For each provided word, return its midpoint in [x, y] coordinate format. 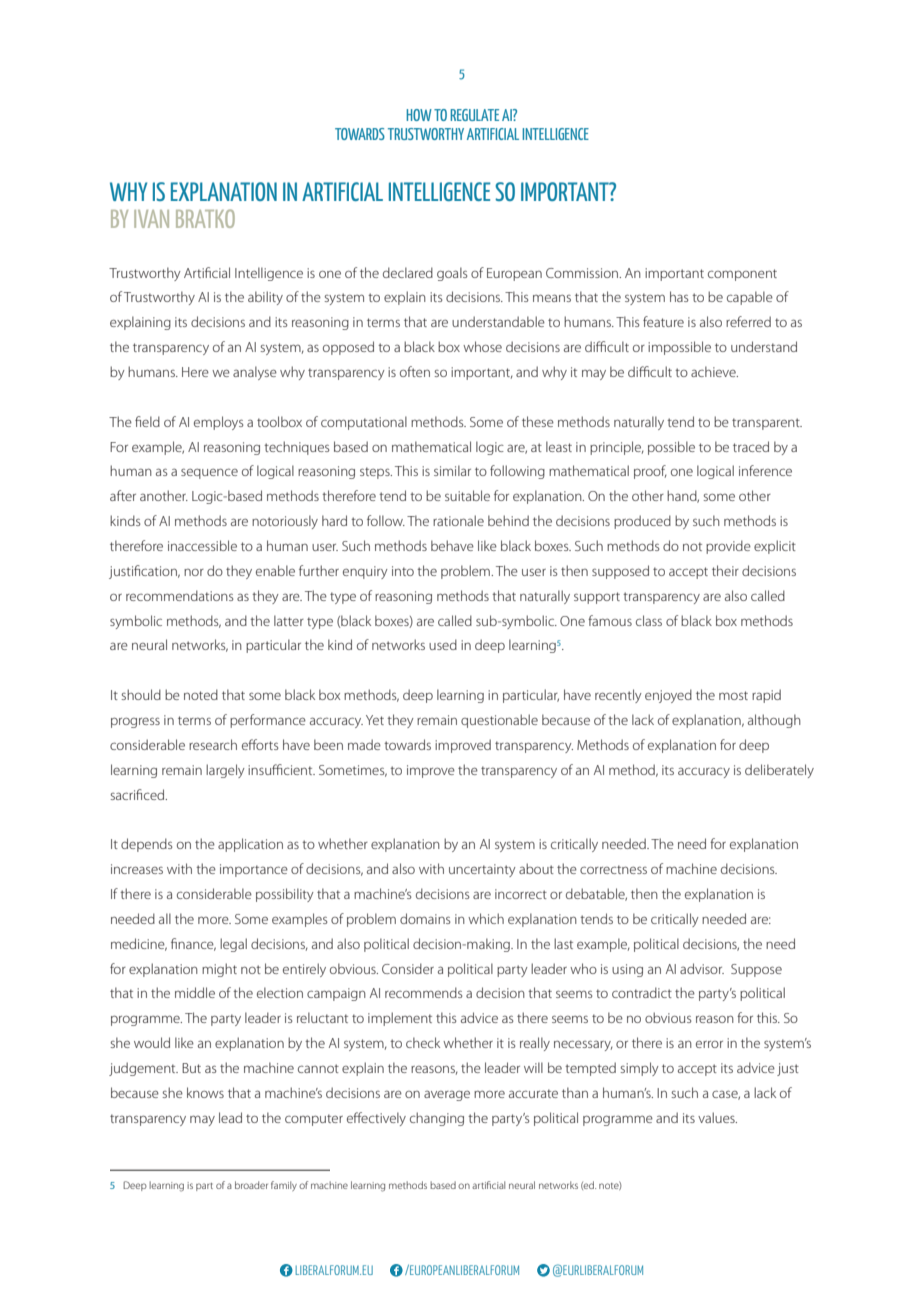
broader [251, 1185]
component [742, 275]
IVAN [151, 219]
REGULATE [474, 115]
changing [437, 1119]
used [443, 644]
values [717, 1117]
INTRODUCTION [149, 622]
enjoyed [668, 696]
